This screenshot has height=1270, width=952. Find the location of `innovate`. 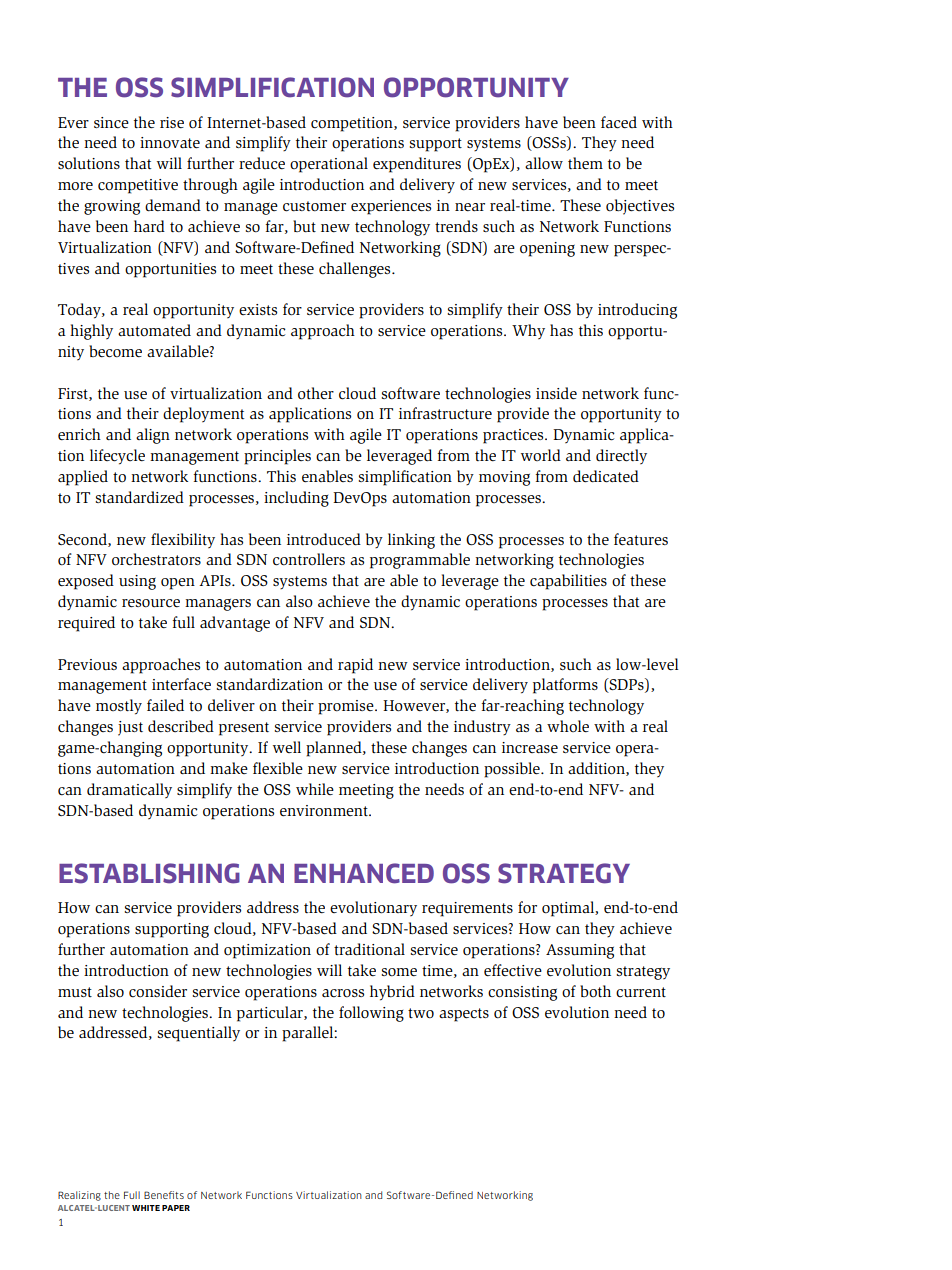

innovate is located at coordinates (170, 143).
